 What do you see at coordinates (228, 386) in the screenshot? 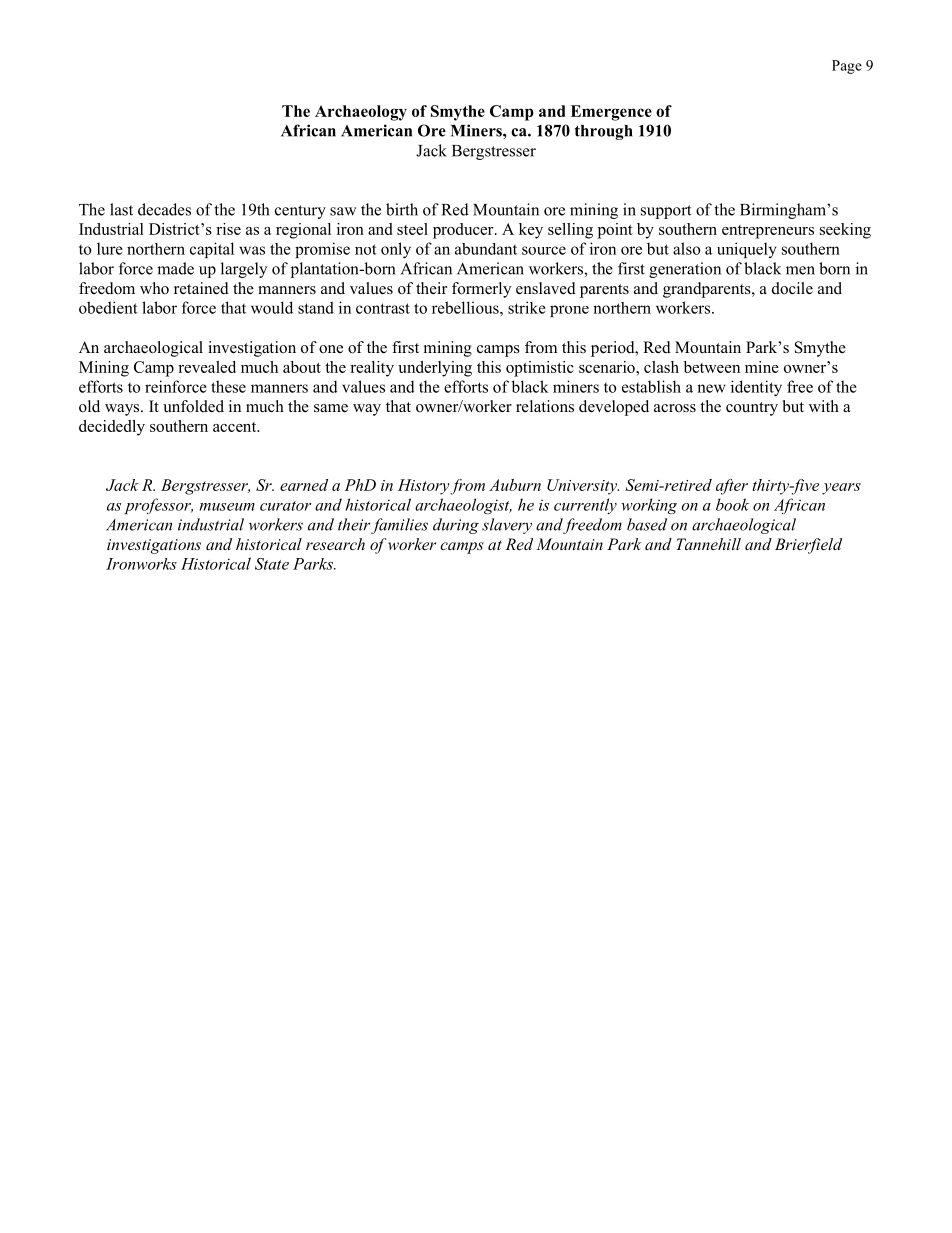
I see `these` at bounding box center [228, 386].
